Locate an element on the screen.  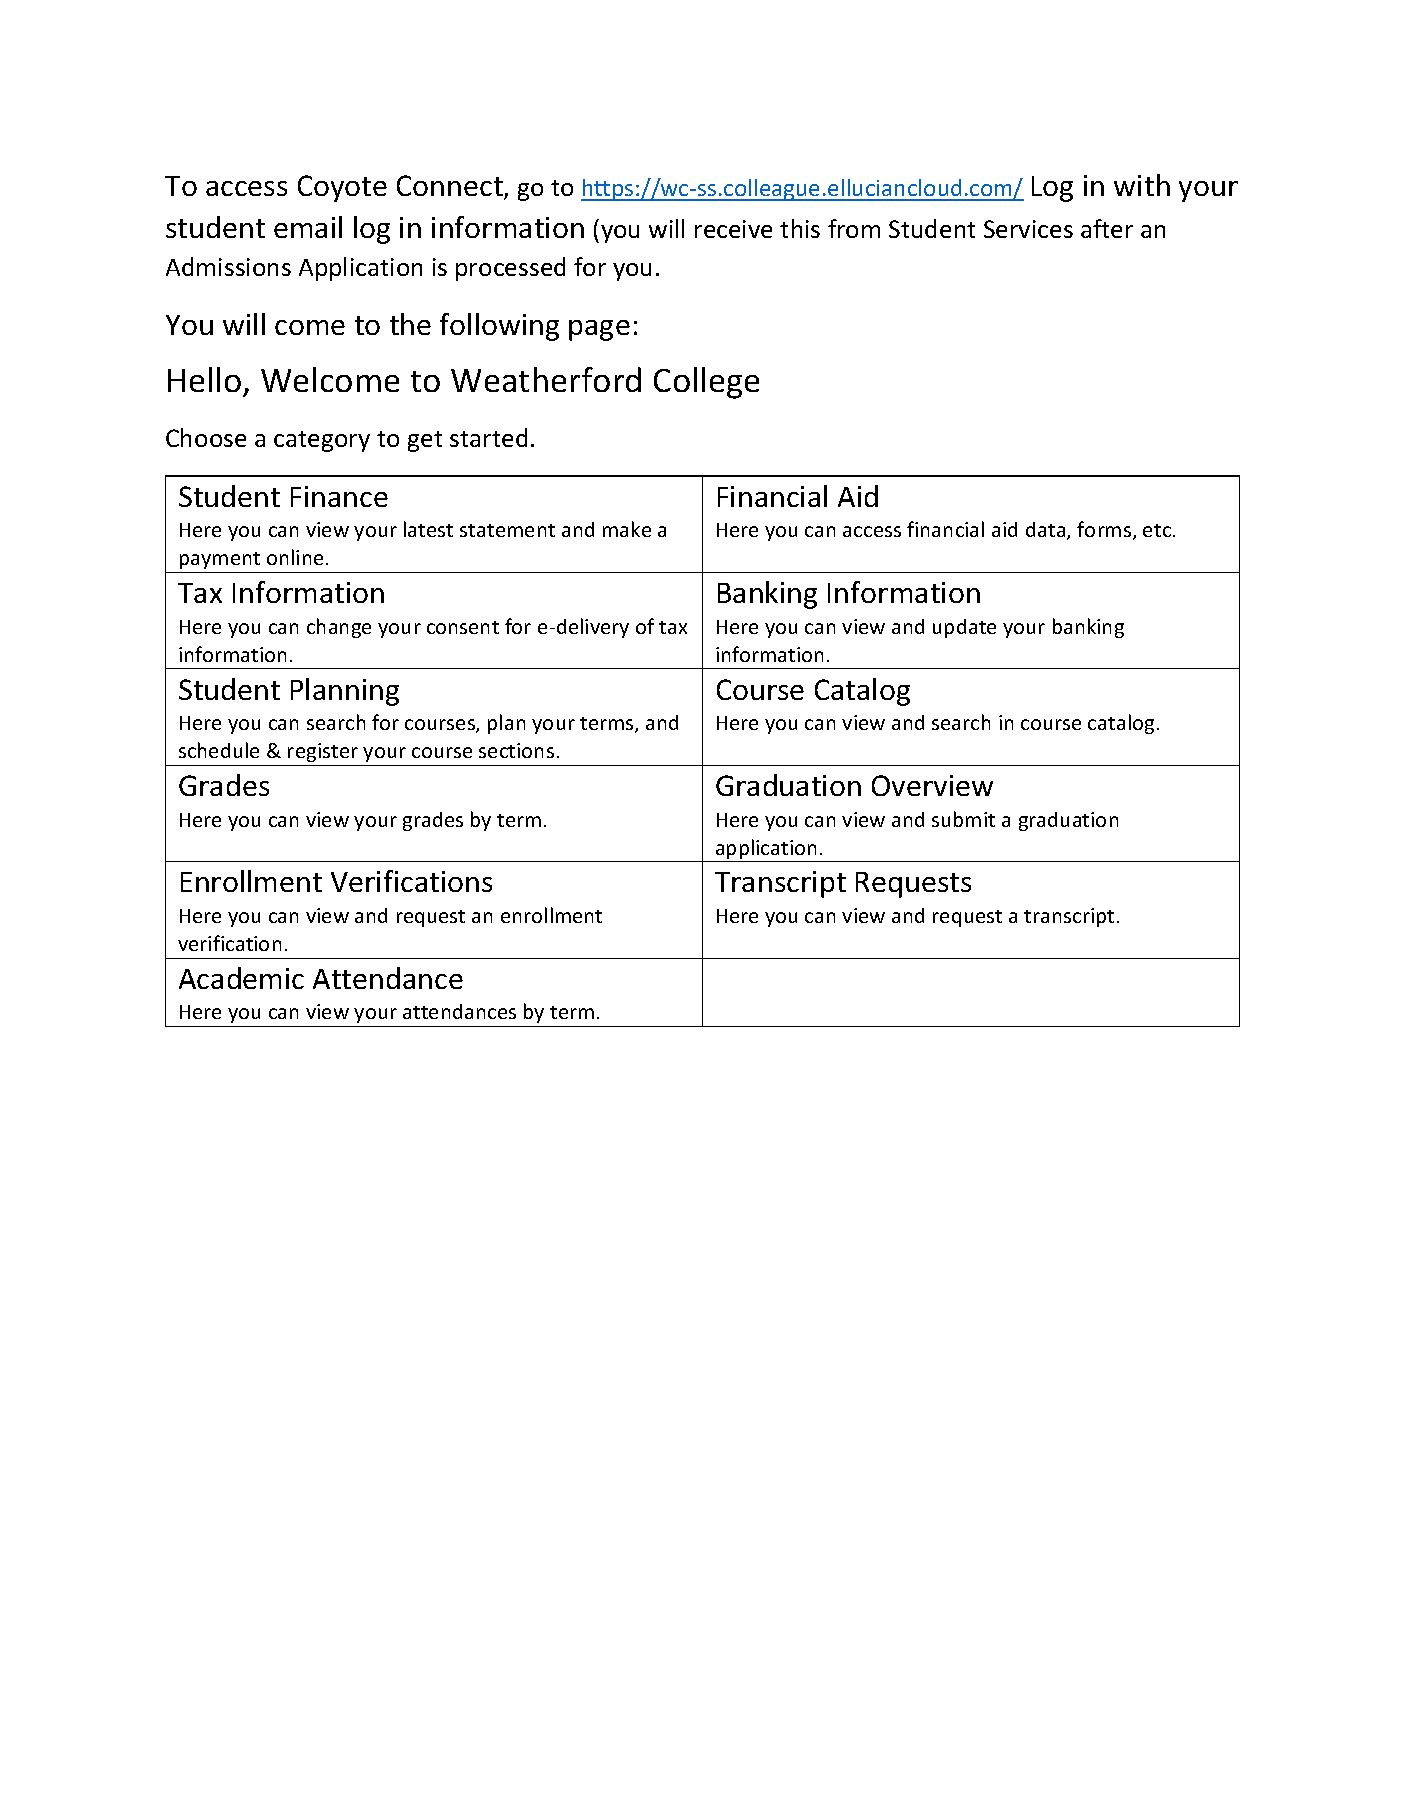
Hello is located at coordinates (204, 379).
